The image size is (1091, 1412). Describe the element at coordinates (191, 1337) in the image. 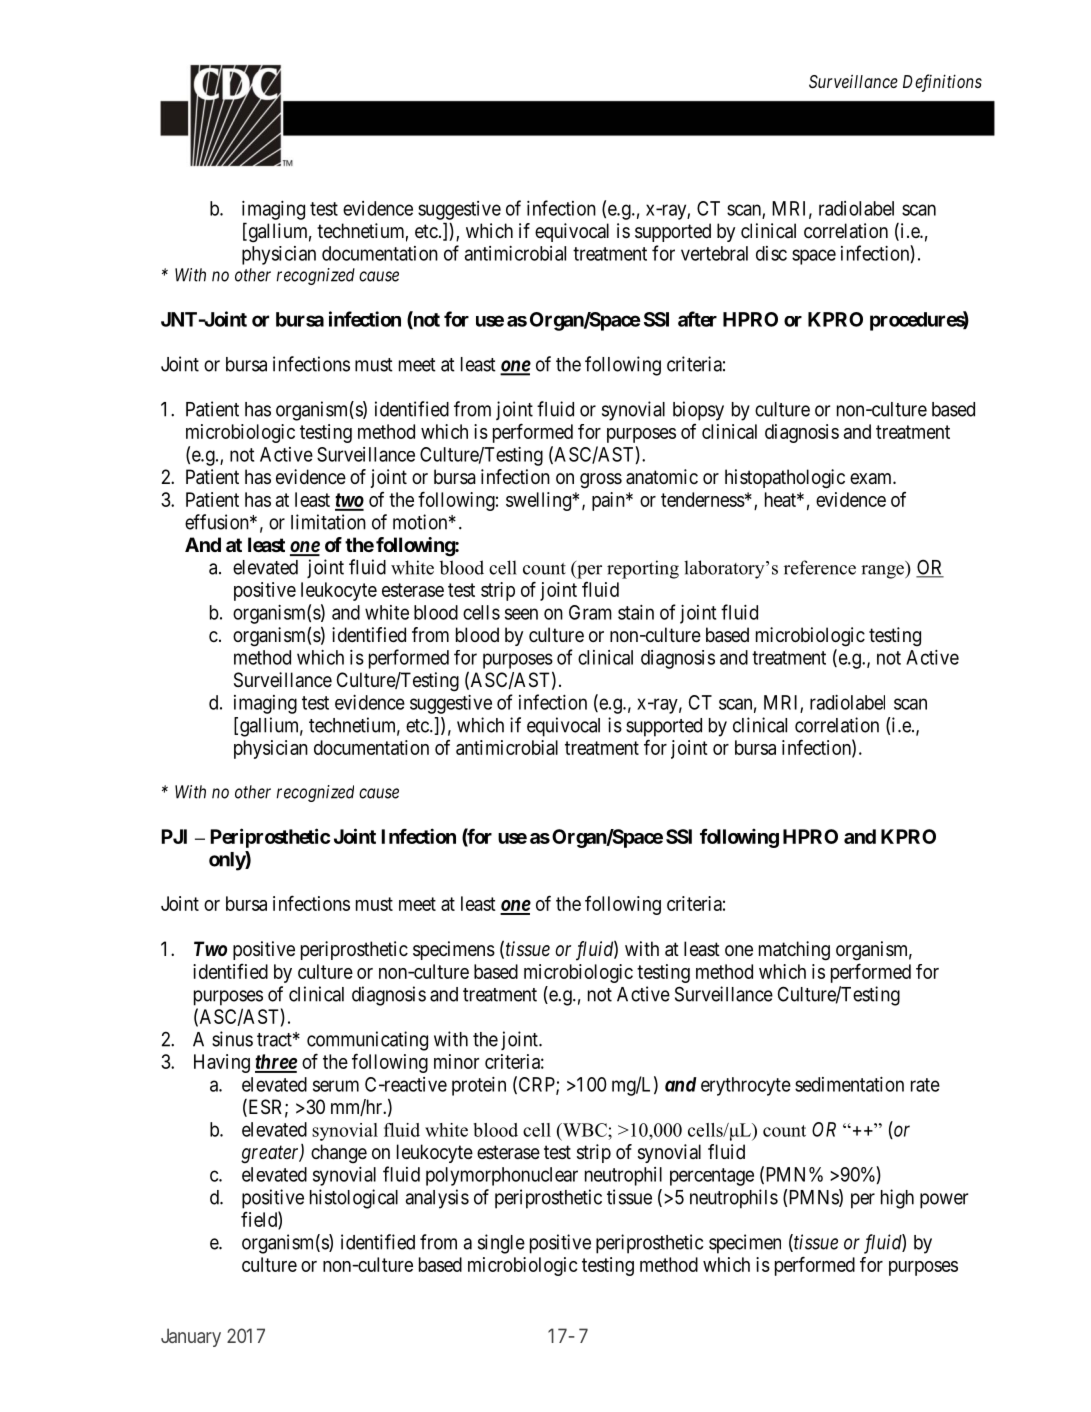

I see `January` at that location.
